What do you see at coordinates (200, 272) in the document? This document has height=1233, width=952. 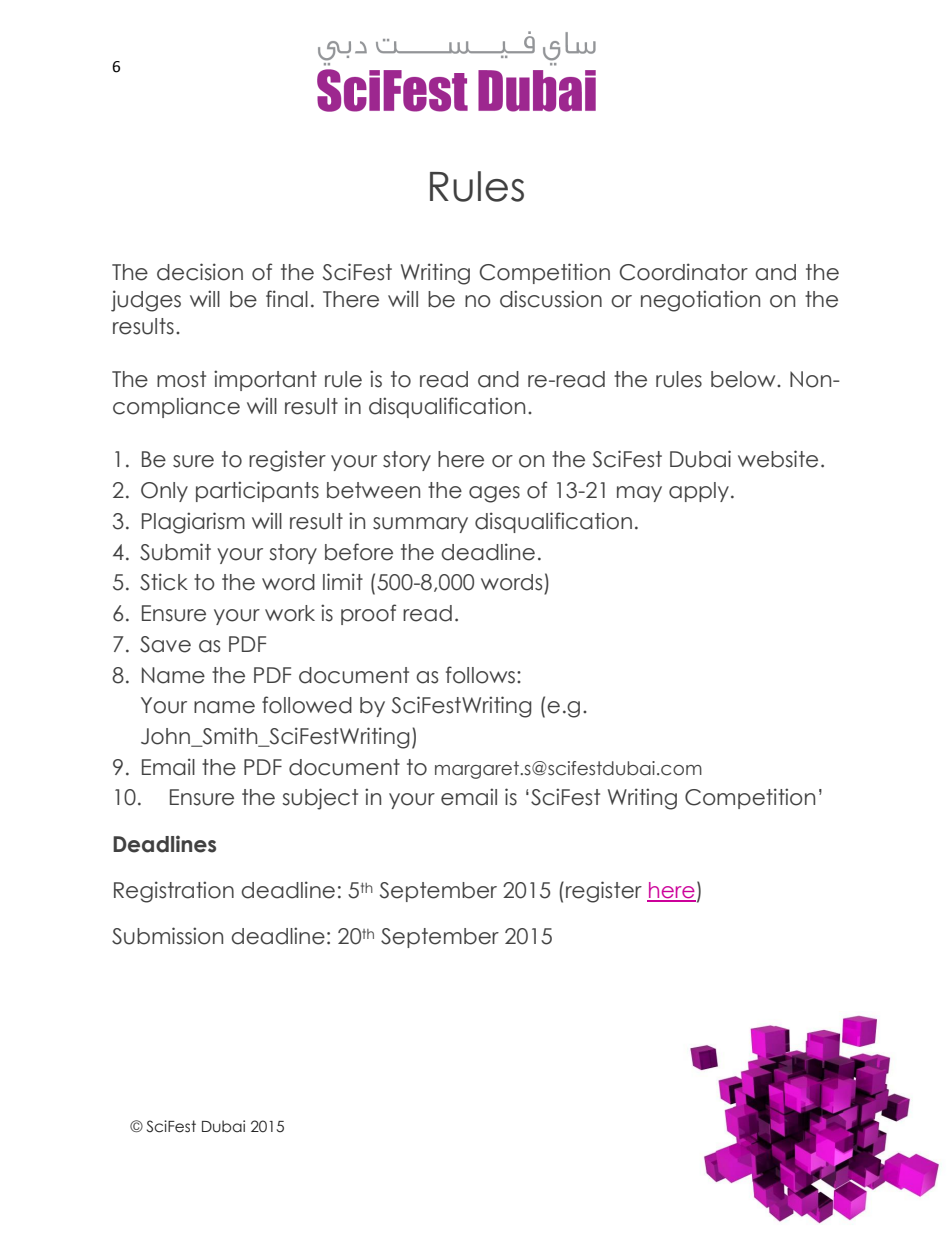 I see `decision` at bounding box center [200, 272].
